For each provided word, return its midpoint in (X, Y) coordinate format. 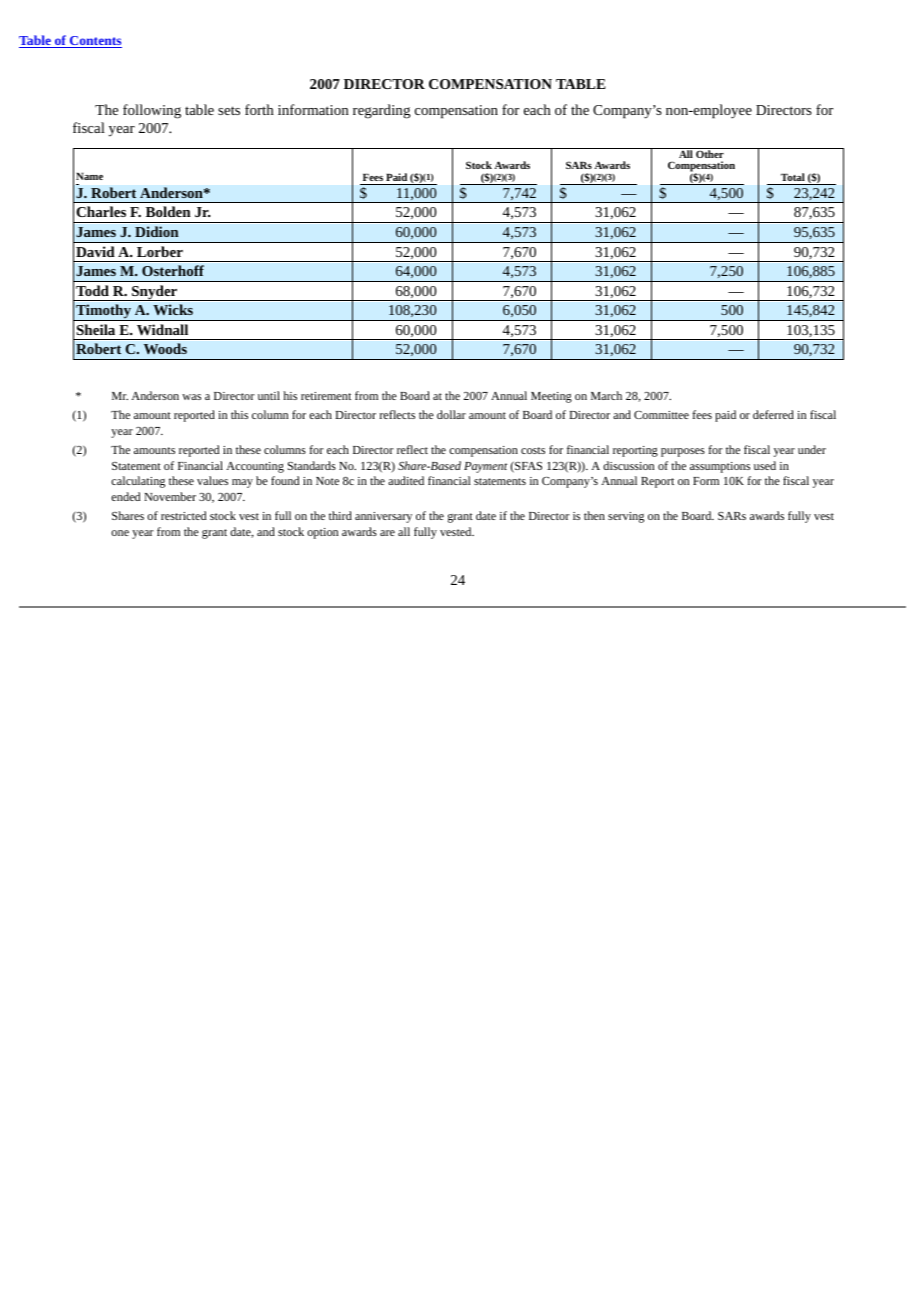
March (606, 395)
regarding (382, 111)
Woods (165, 348)
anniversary (383, 517)
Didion (157, 231)
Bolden (168, 211)
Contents (95, 42)
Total (793, 177)
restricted (183, 515)
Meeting (551, 397)
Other (710, 153)
